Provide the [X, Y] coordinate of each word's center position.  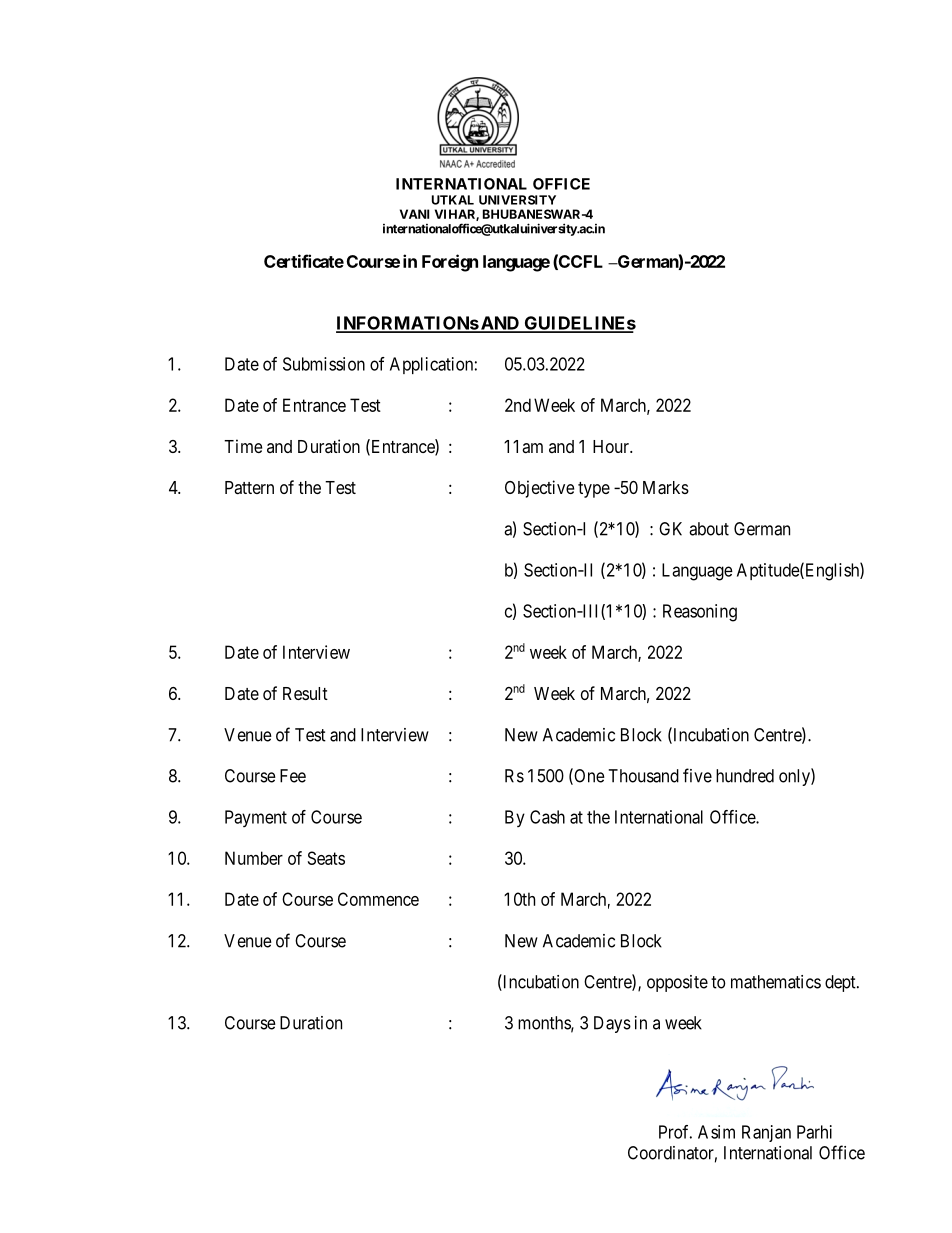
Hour [612, 446]
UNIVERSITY [517, 200]
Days [612, 1024]
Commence [378, 899]
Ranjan [766, 1133]
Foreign [450, 263]
